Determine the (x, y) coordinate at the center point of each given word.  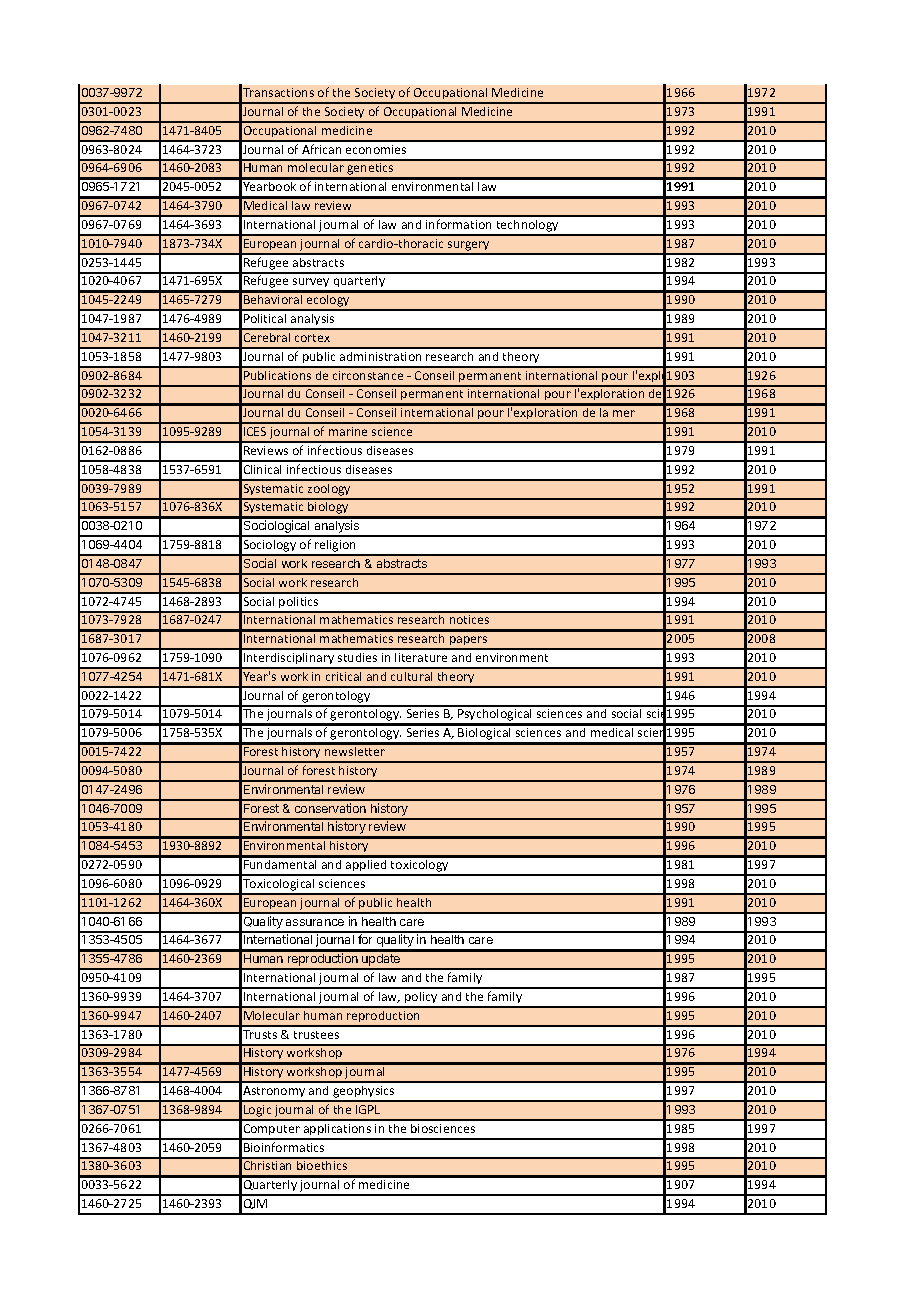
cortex (312, 338)
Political (265, 318)
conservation (330, 808)
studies (357, 657)
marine (348, 431)
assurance (315, 922)
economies (376, 149)
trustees (316, 1035)
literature (421, 657)
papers (469, 642)
